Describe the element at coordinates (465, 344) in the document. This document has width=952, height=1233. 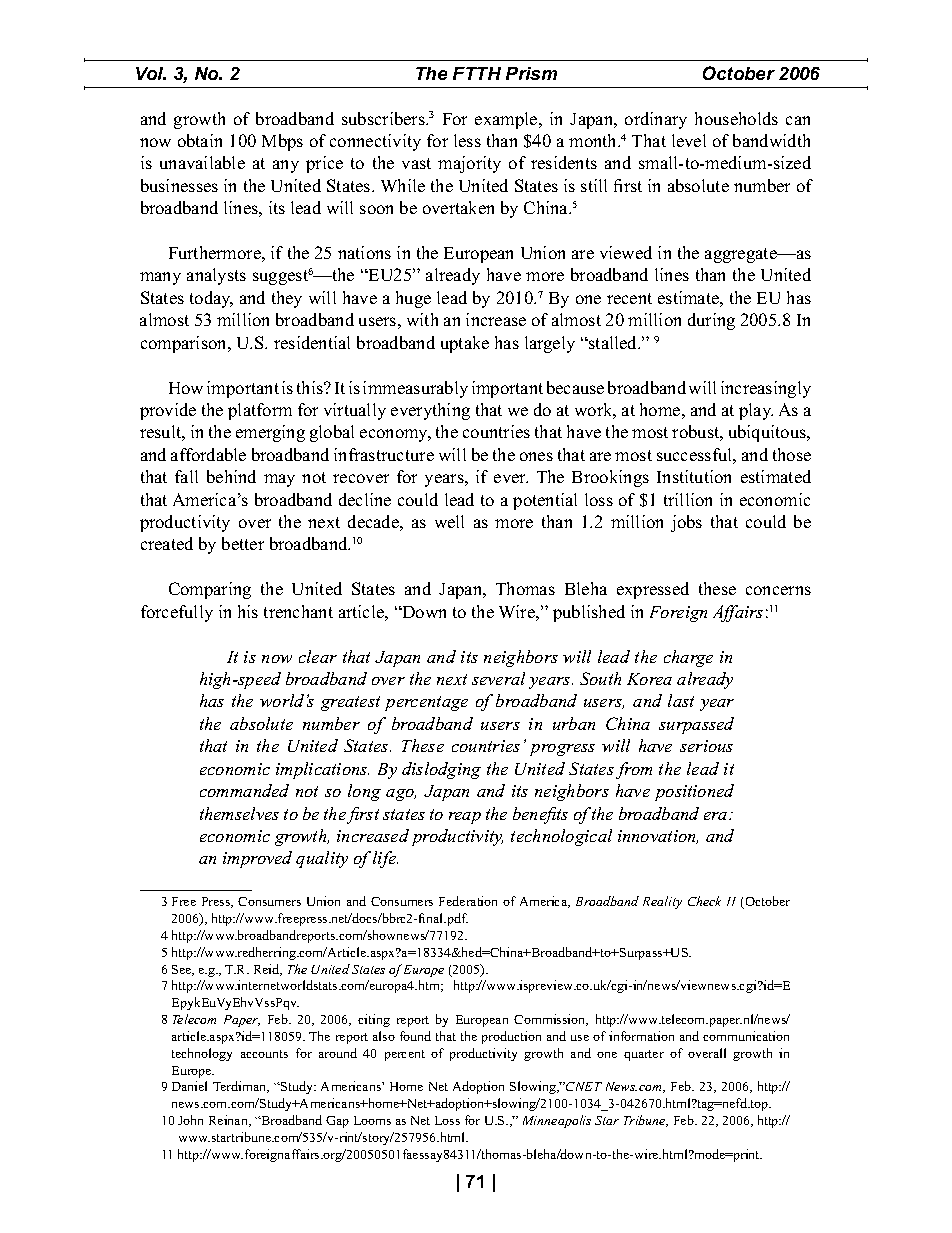
I see `uptake` at that location.
